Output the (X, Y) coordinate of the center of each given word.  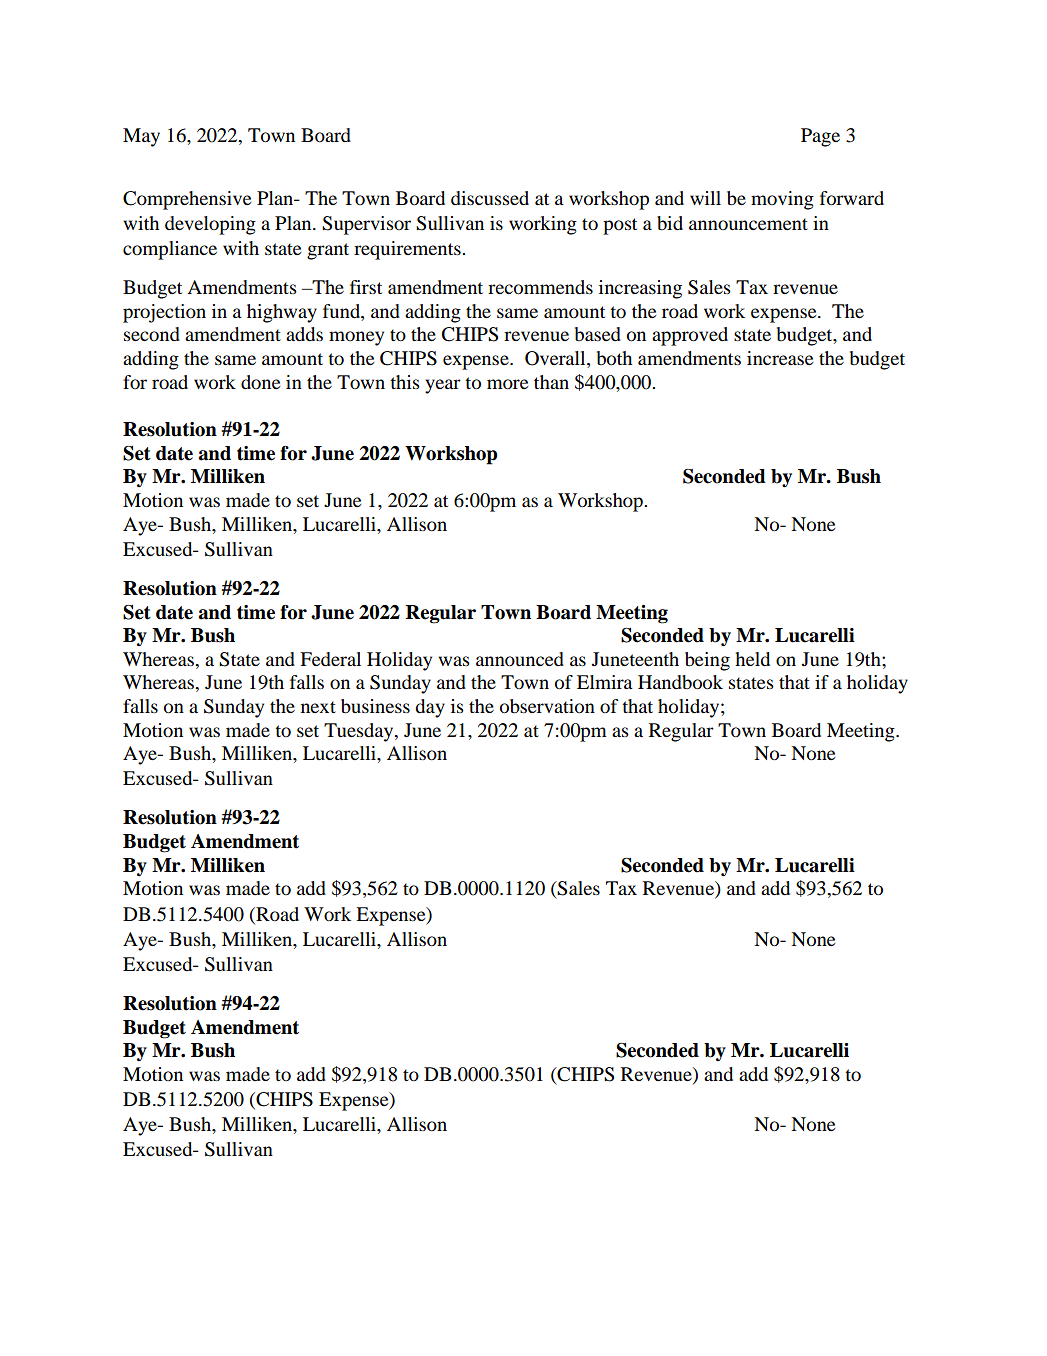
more (507, 384)
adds (304, 334)
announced (520, 659)
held (752, 659)
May (141, 137)
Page (820, 137)
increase (780, 358)
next (318, 707)
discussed (490, 198)
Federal (330, 659)
